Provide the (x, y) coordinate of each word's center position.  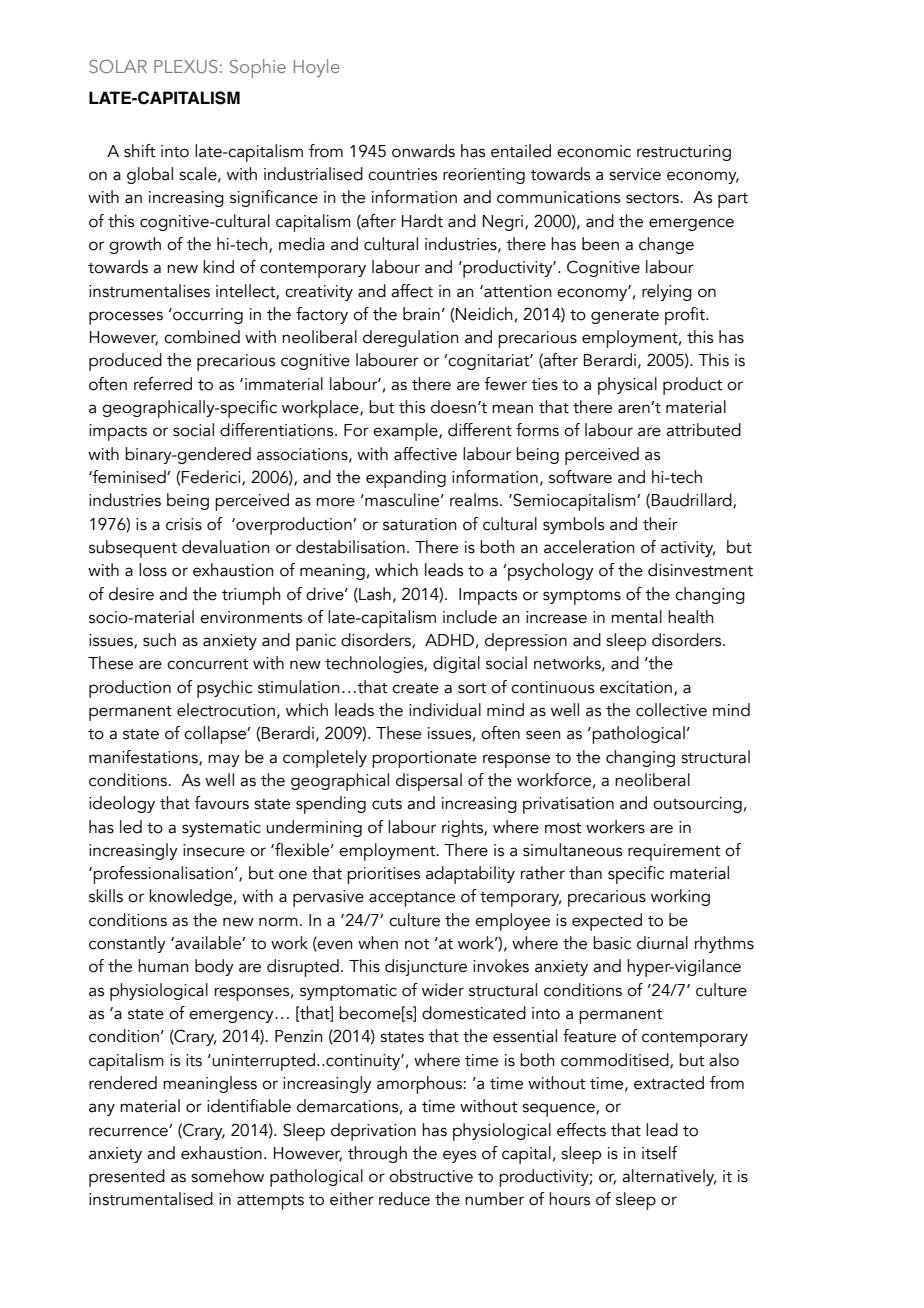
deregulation (411, 338)
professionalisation (163, 875)
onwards (423, 151)
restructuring (684, 153)
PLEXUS (186, 66)
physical (627, 386)
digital (456, 664)
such (159, 640)
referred (163, 384)
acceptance (412, 899)
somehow (227, 1176)
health (691, 617)
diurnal (662, 943)
